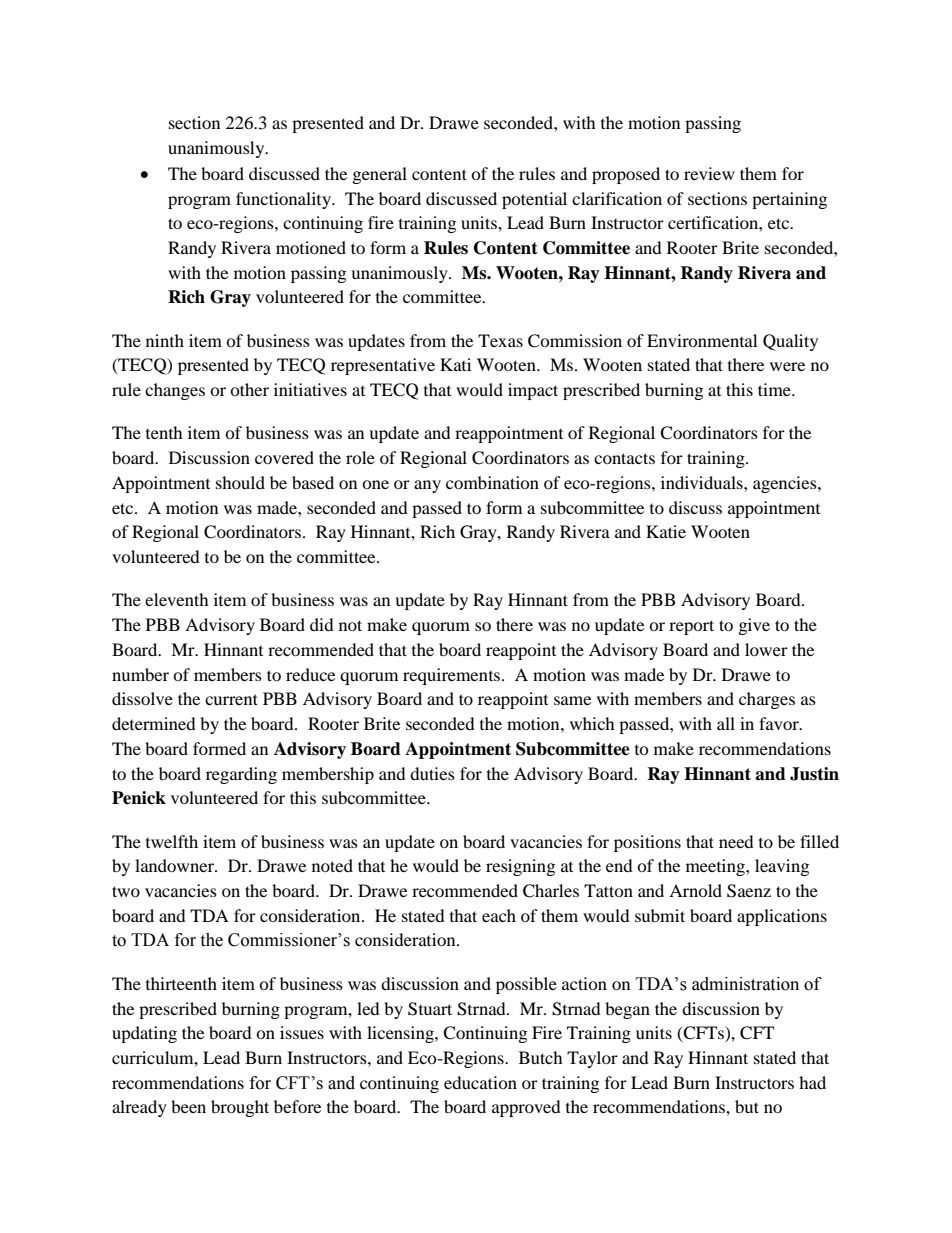 The width and height of the screenshot is (952, 1233). Describe the element at coordinates (284, 200) in the screenshot. I see `functionality` at that location.
